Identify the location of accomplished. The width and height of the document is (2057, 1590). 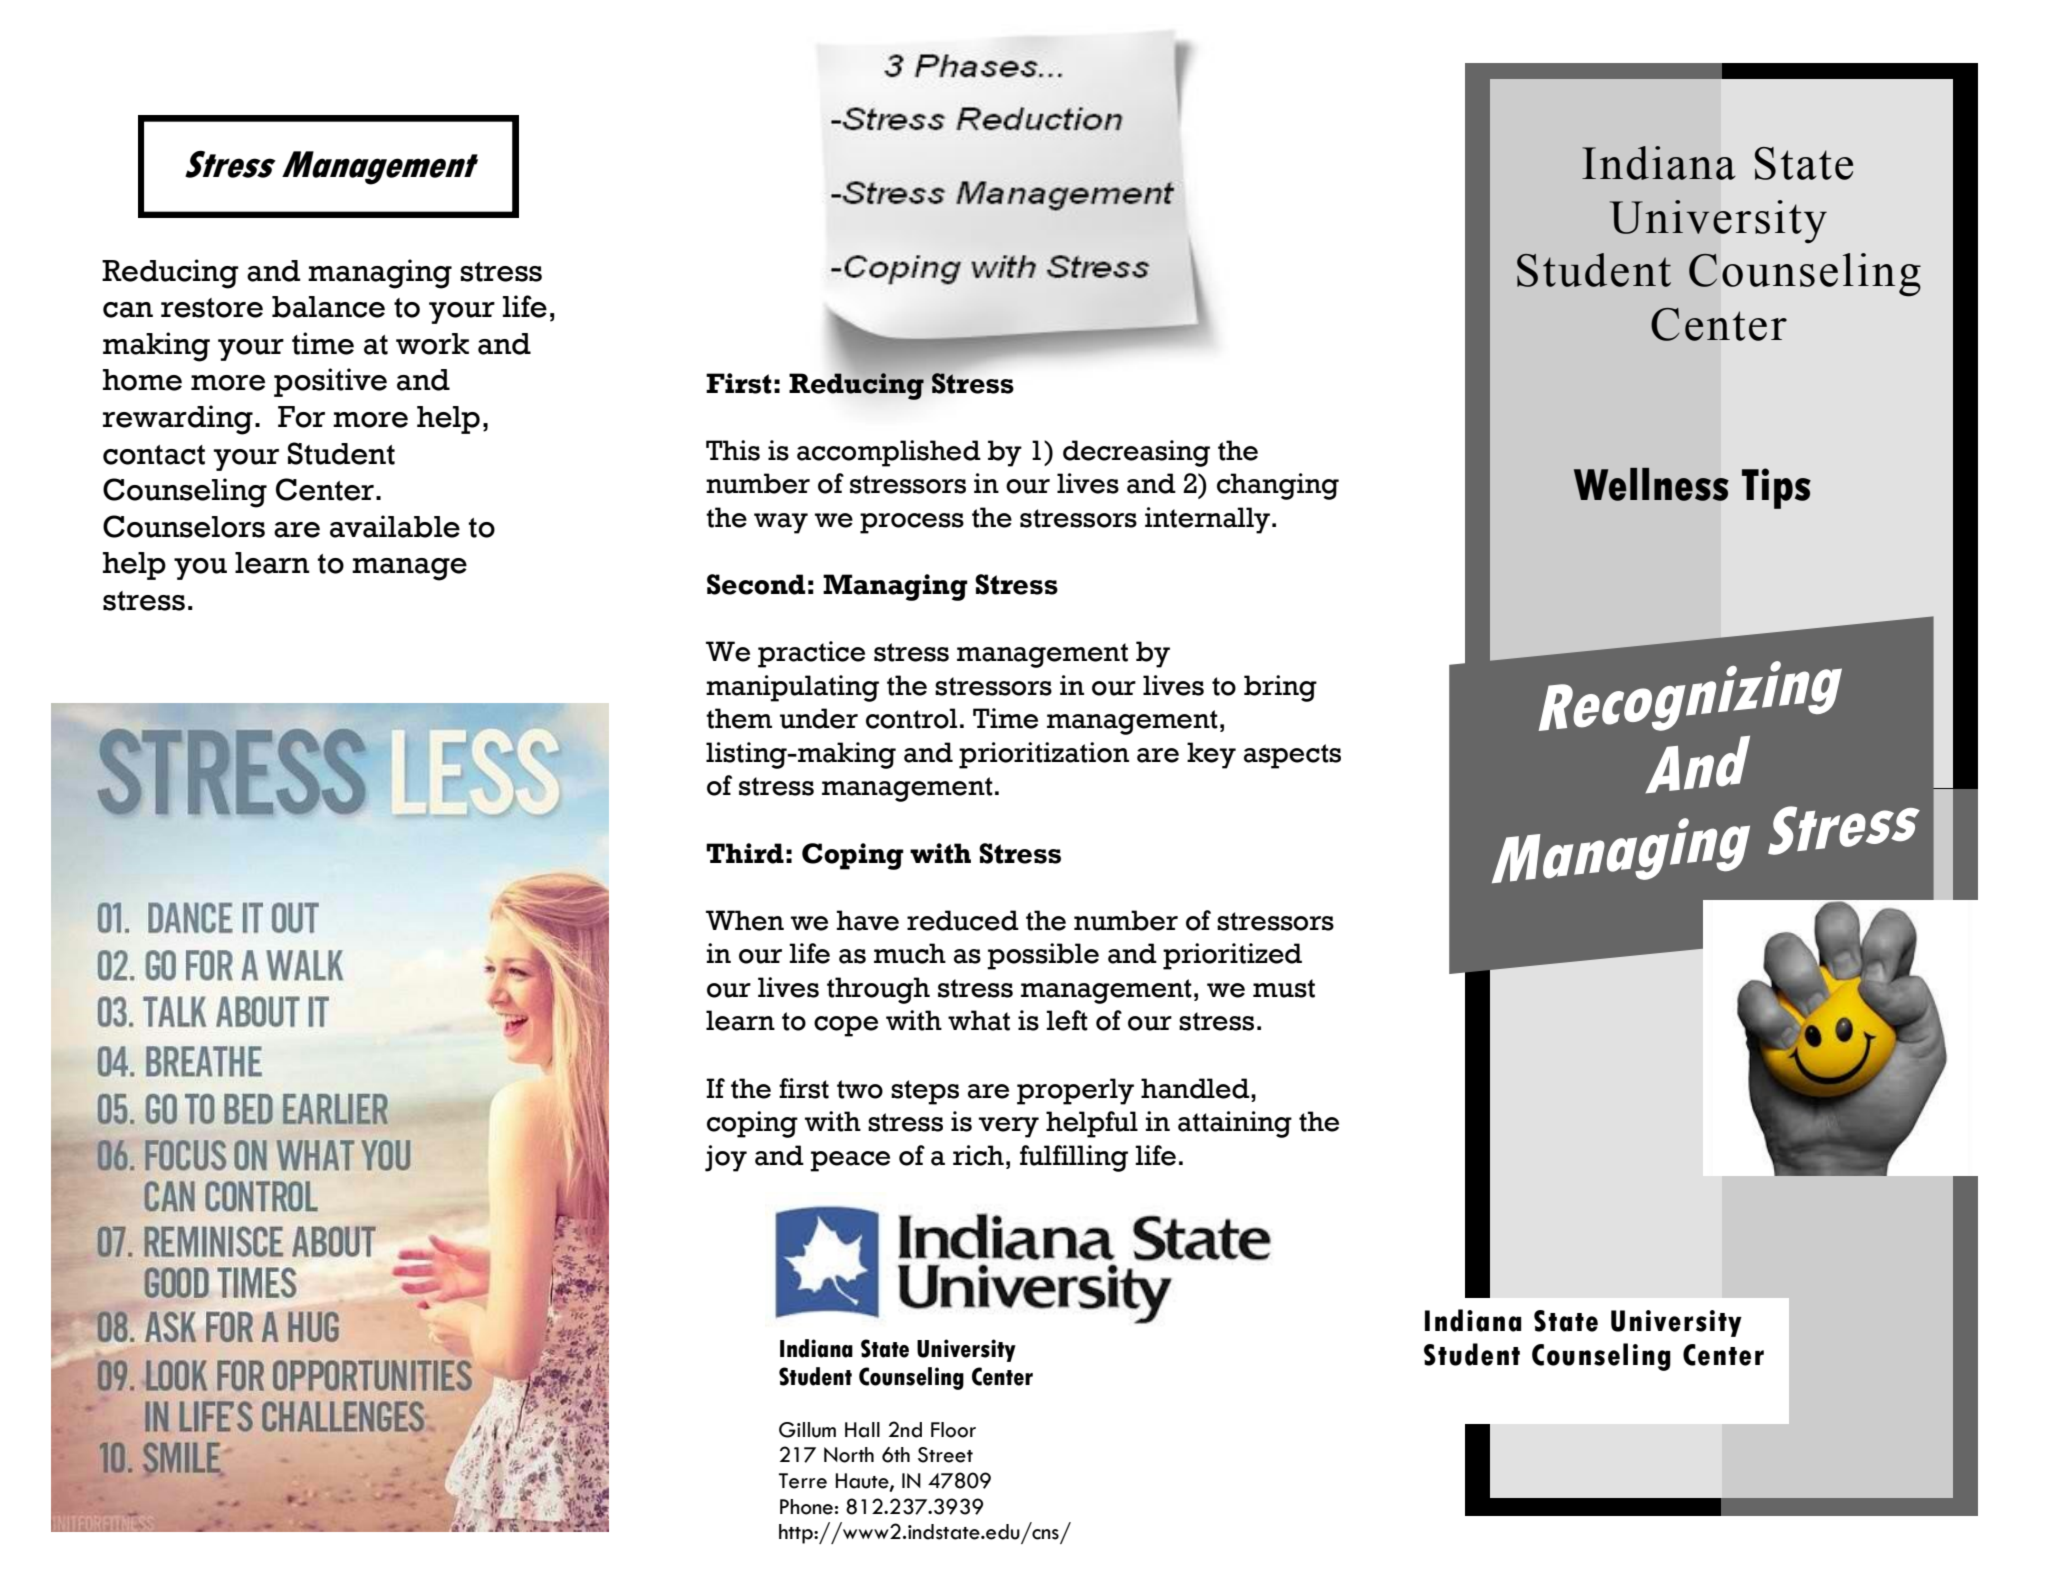
(889, 453).
